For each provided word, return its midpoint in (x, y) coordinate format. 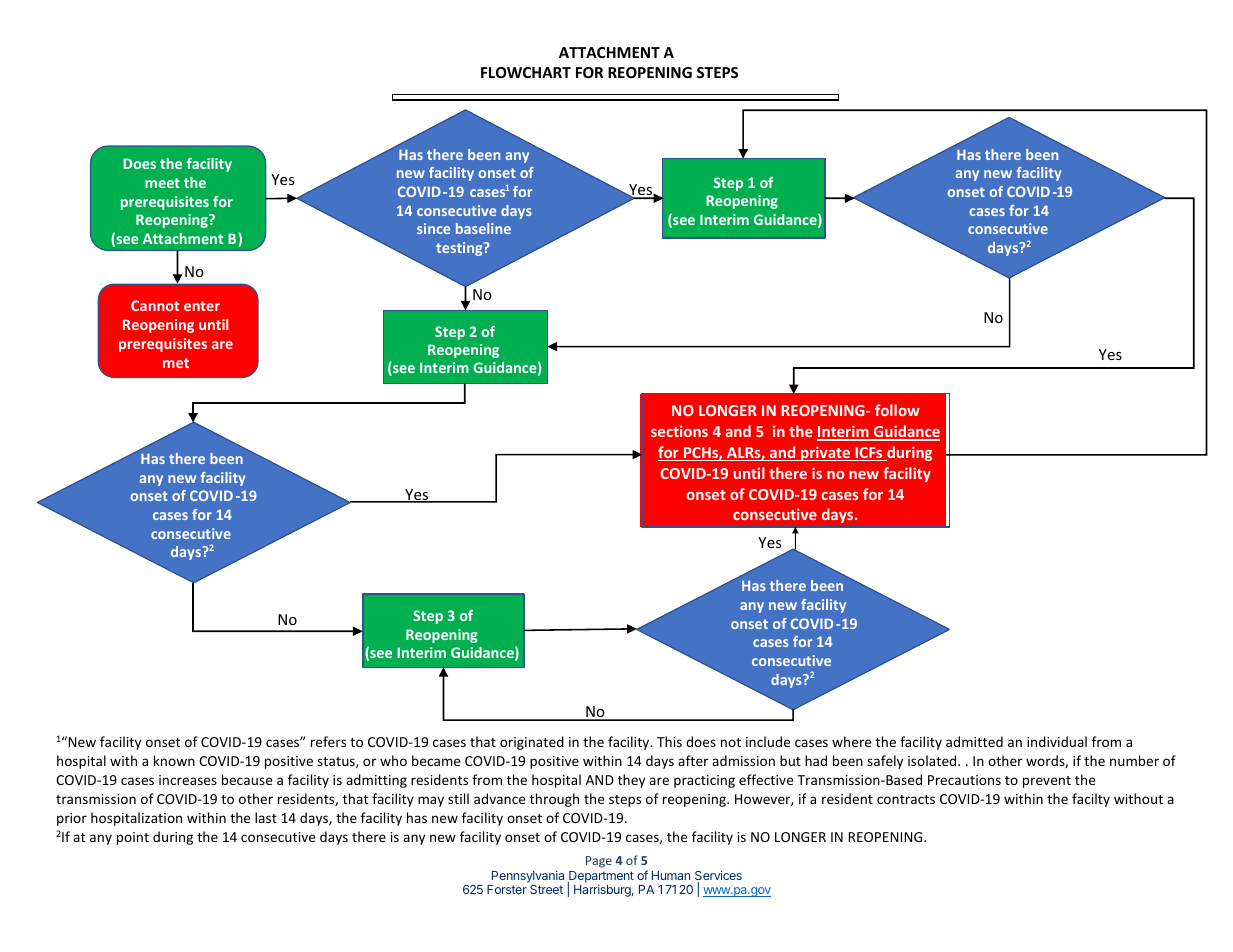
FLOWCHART (526, 72)
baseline (483, 228)
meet (162, 183)
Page (599, 862)
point (133, 838)
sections (679, 431)
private (825, 453)
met (176, 363)
